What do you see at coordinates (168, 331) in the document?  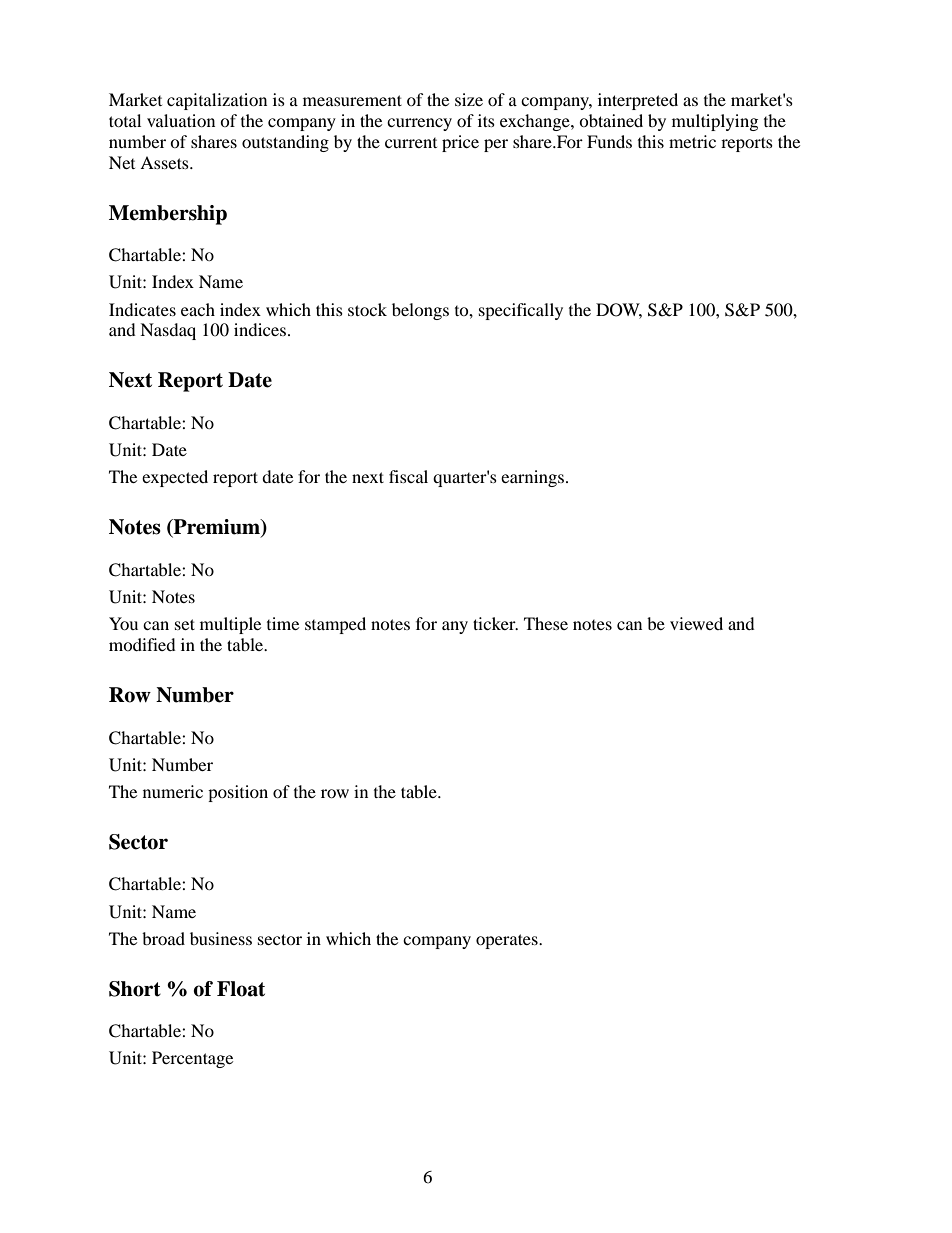 I see `Nasdaq` at bounding box center [168, 331].
